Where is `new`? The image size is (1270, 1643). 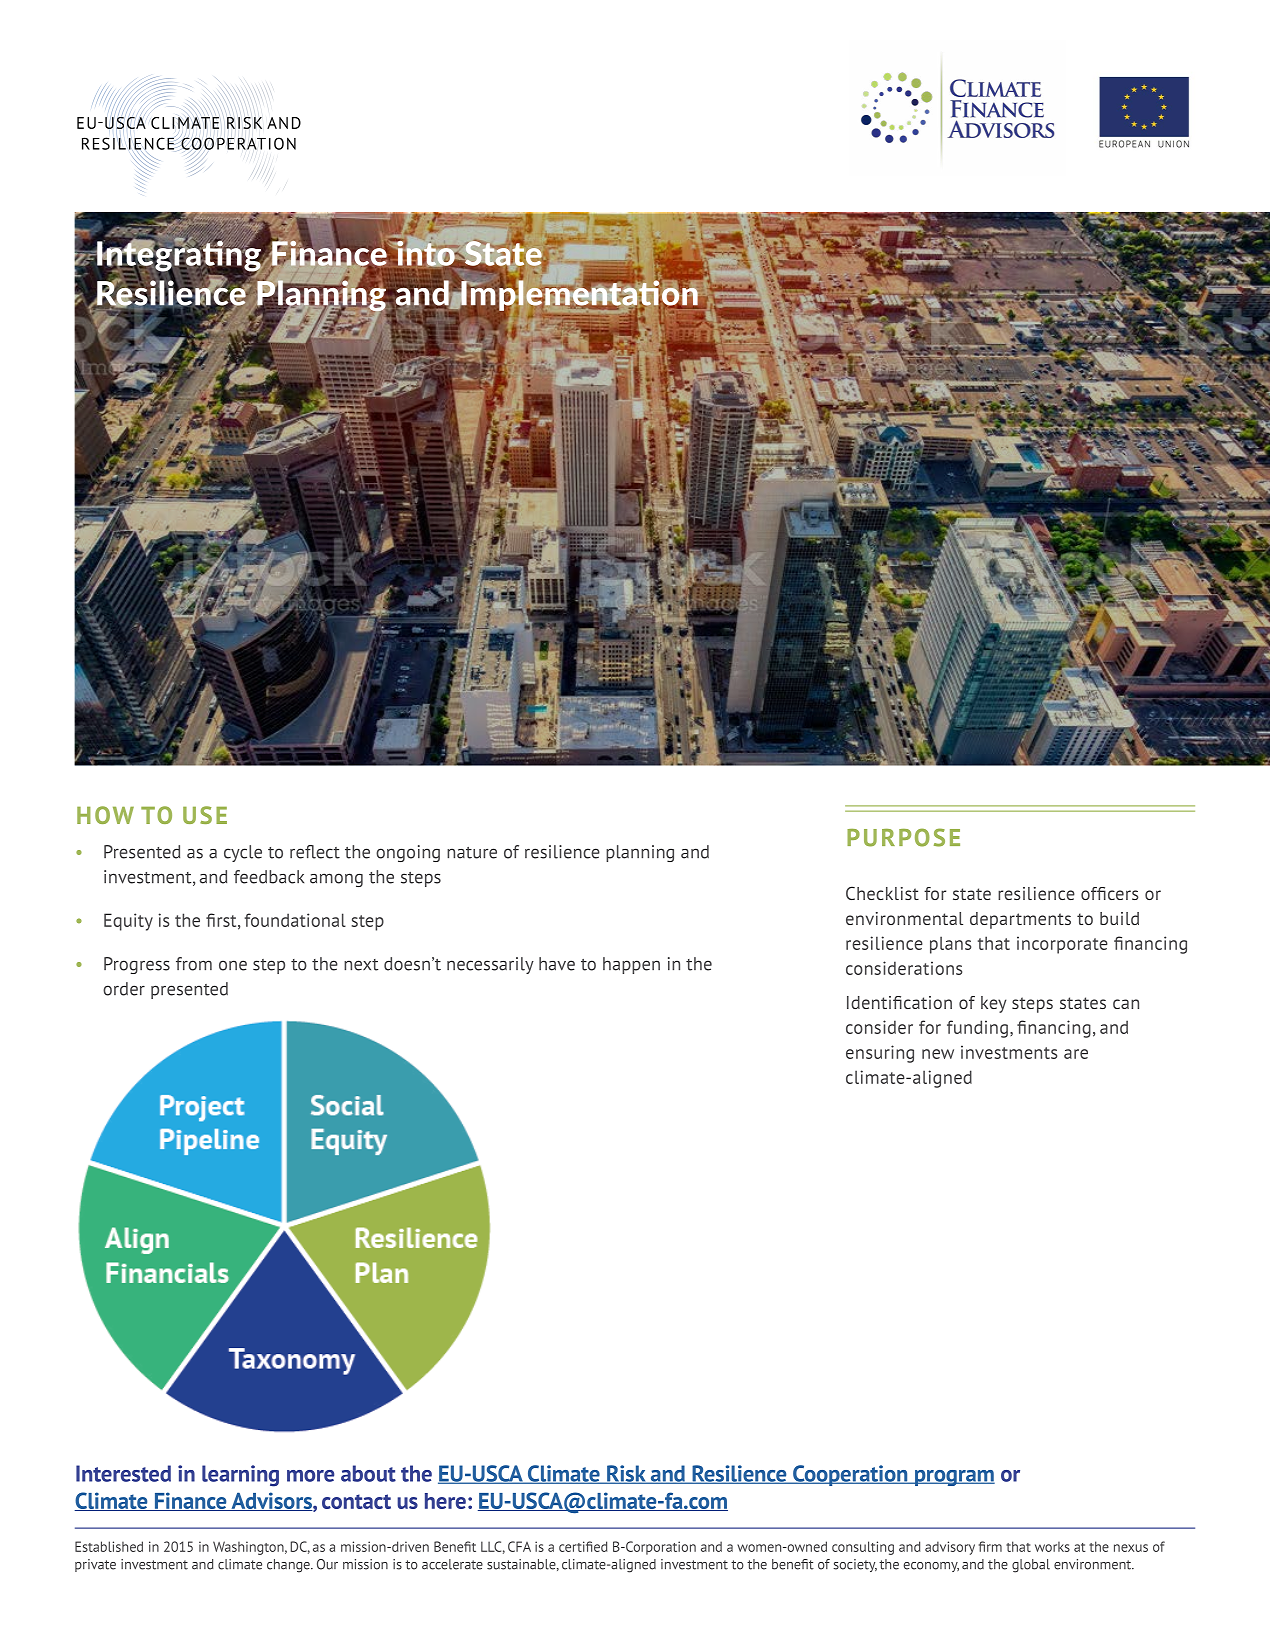 new is located at coordinates (938, 1054).
